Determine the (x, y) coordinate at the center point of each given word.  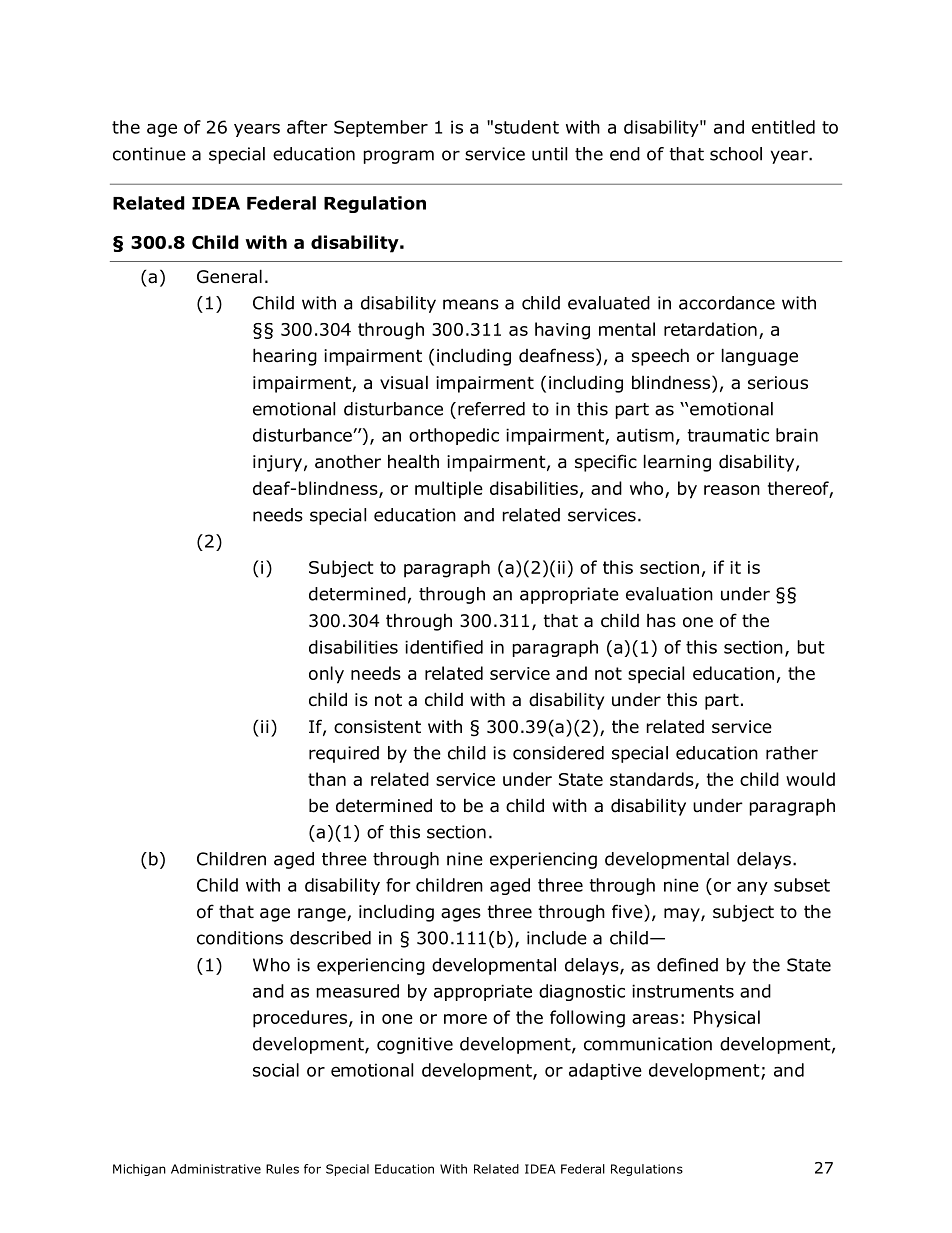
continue (149, 154)
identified (444, 647)
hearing (285, 357)
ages (461, 915)
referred (491, 409)
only (326, 675)
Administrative (216, 1169)
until (549, 154)
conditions (240, 938)
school (736, 154)
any (752, 888)
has (661, 621)
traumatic (728, 435)
